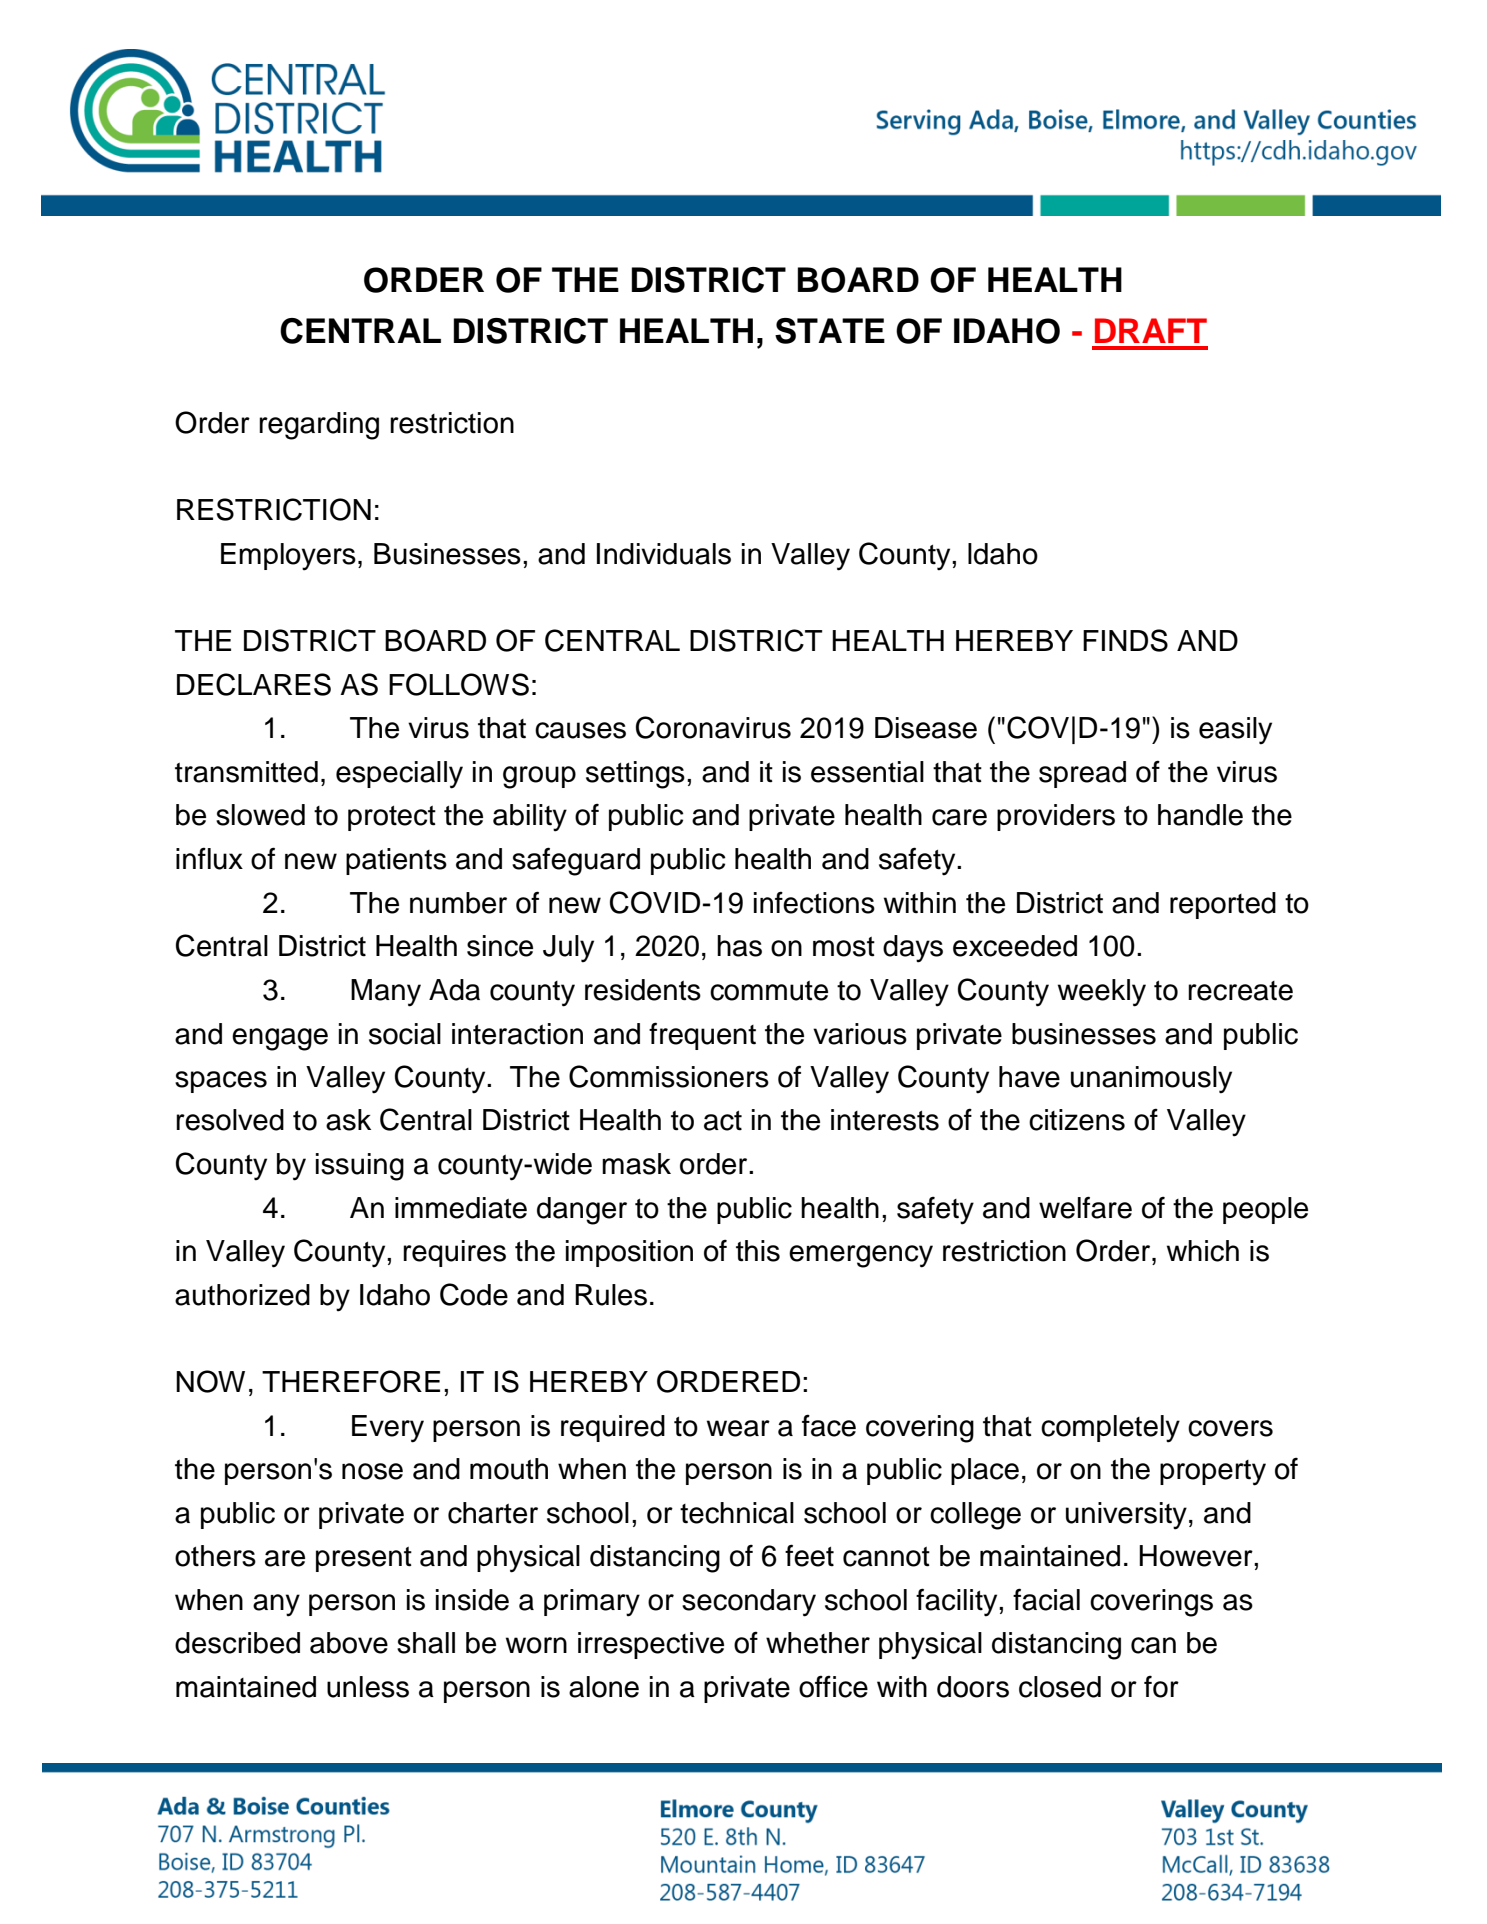 This screenshot has height=1924, width=1487. I want to click on spread, so click(1082, 774).
